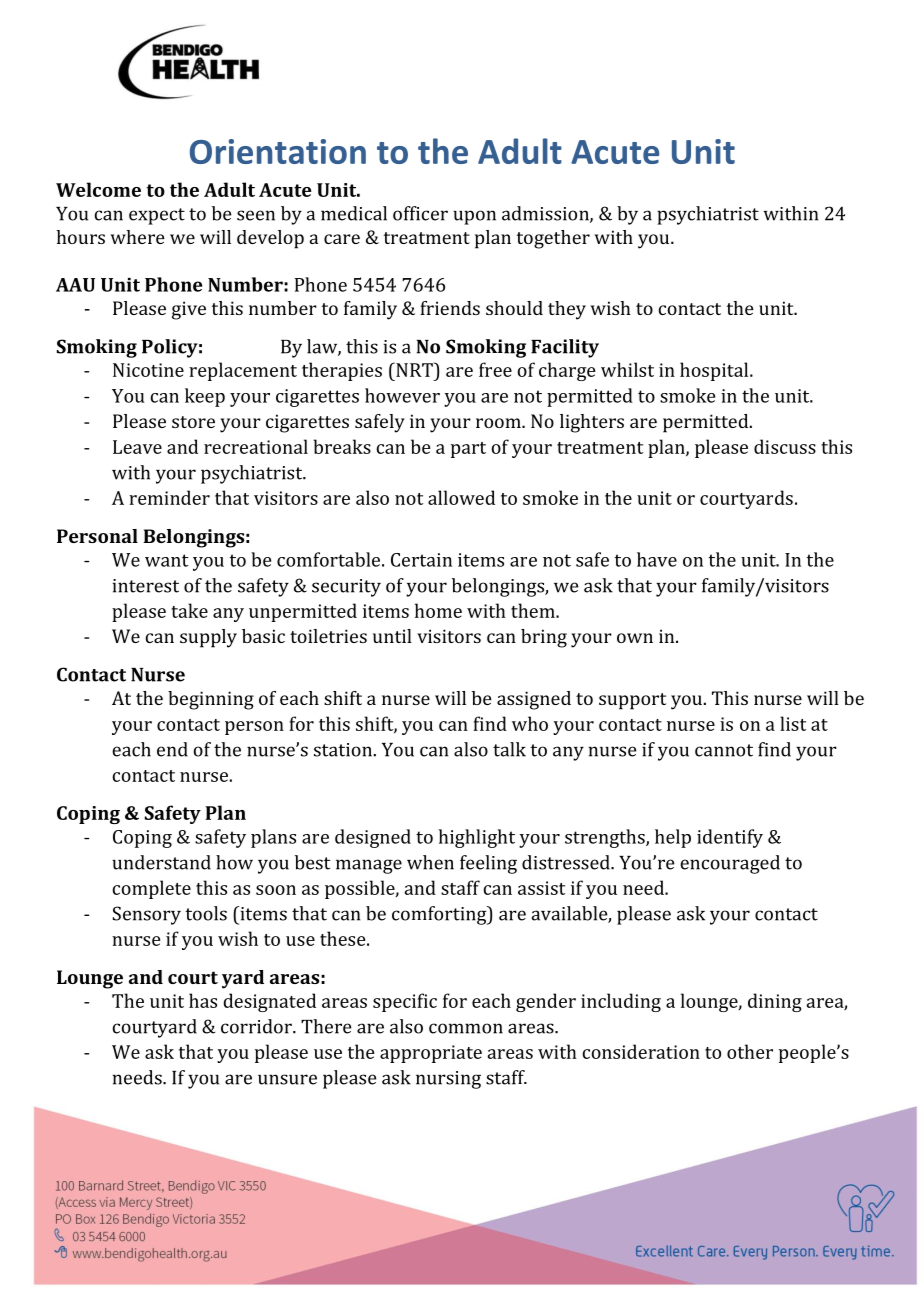  Describe the element at coordinates (785, 446) in the document. I see `discuss` at that location.
